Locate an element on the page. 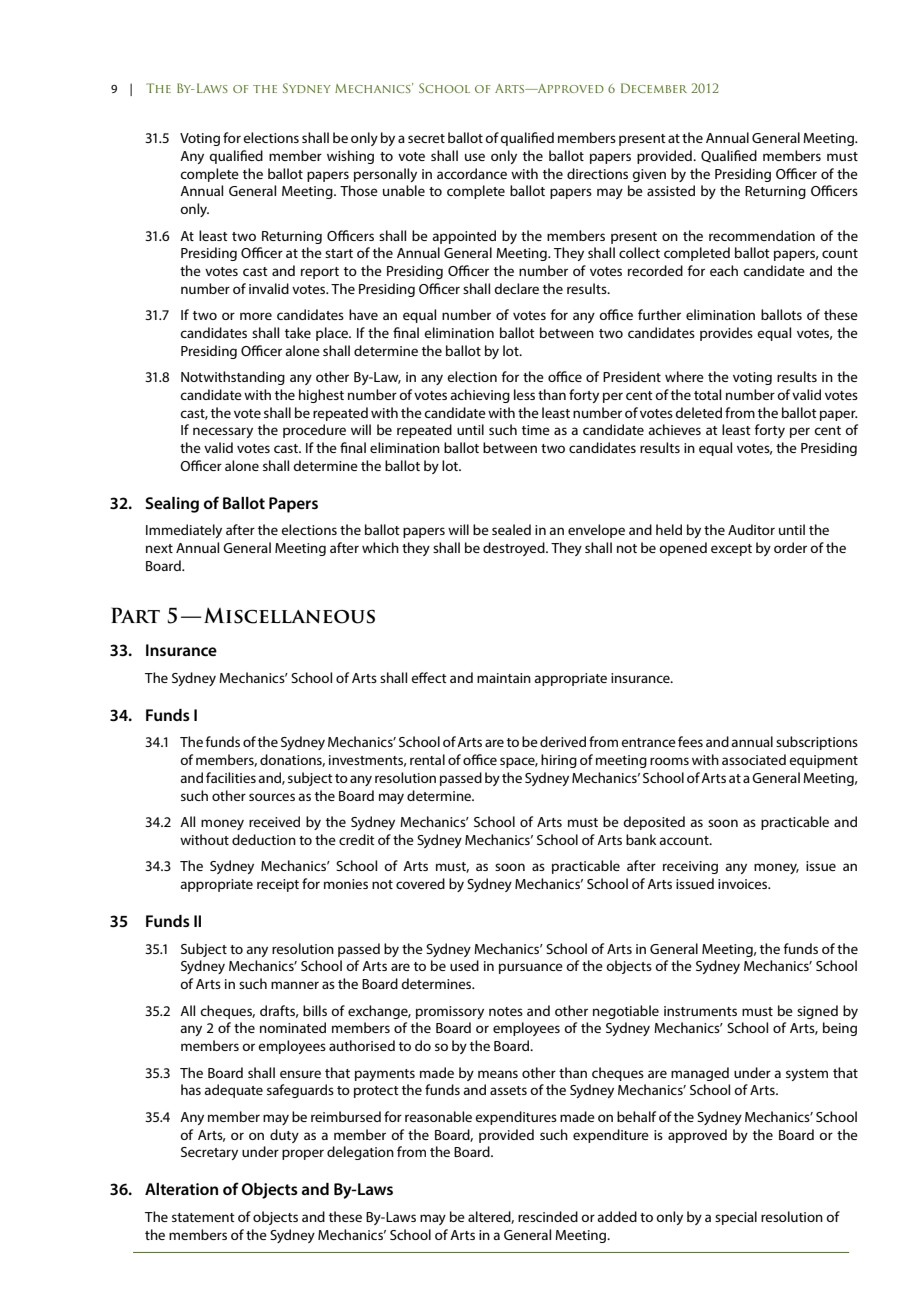  maintain is located at coordinates (504, 678).
